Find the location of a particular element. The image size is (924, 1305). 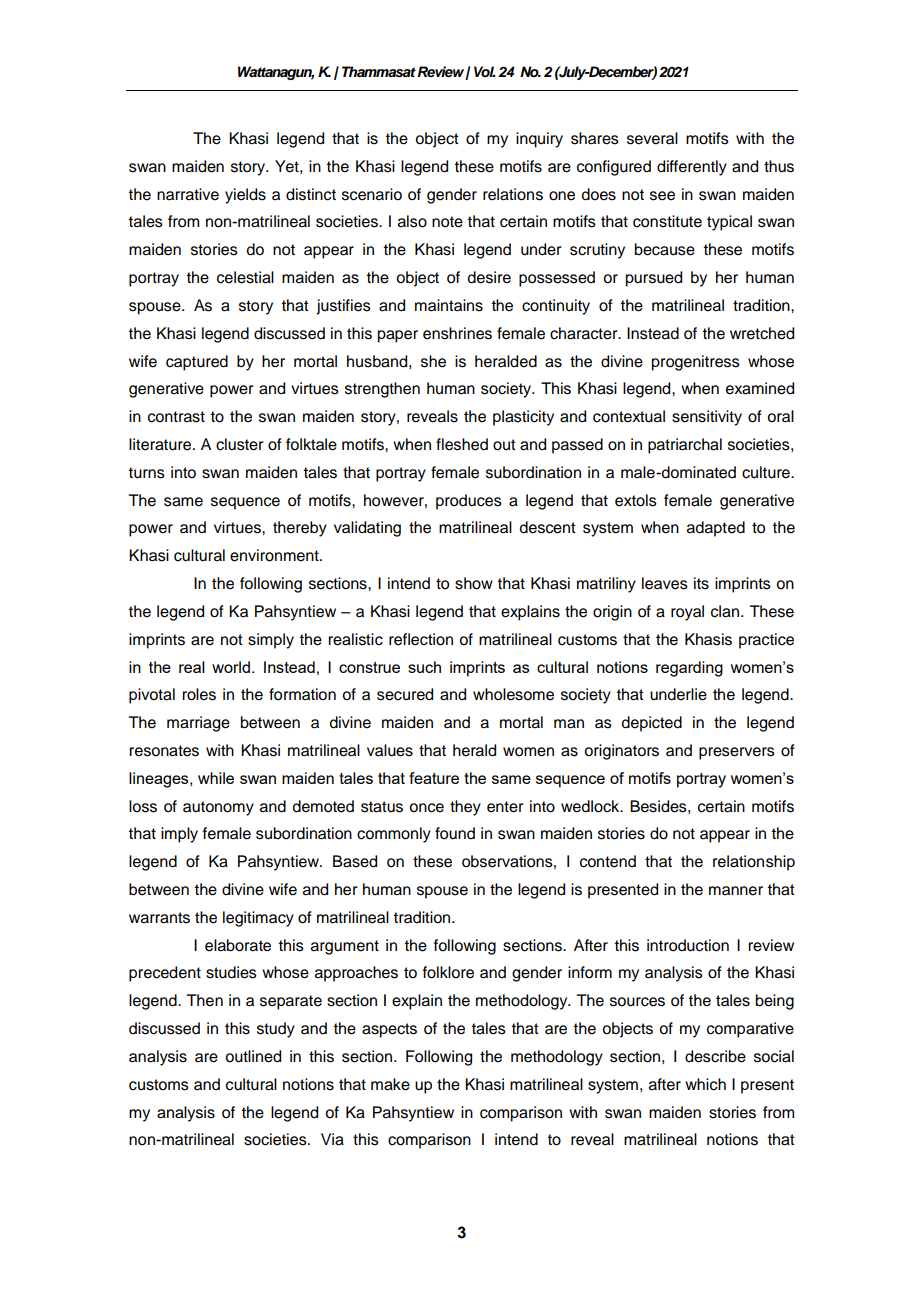

captured is located at coordinates (197, 363).
